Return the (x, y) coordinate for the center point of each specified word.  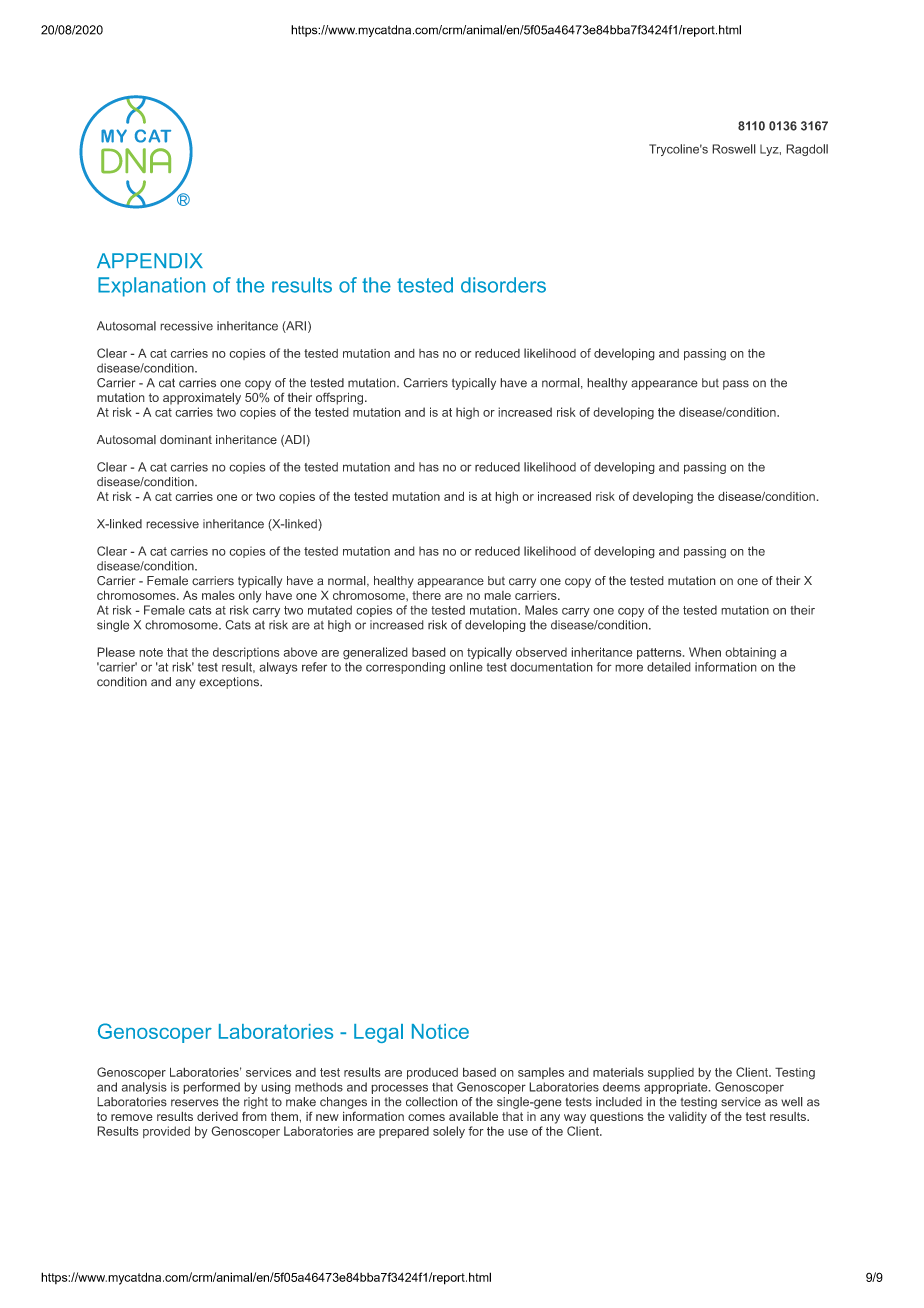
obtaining (750, 653)
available (473, 1116)
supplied (671, 1073)
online (466, 667)
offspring (341, 398)
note (151, 652)
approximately (202, 398)
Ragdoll (807, 150)
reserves (195, 1103)
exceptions (230, 683)
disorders (503, 285)
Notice (440, 1031)
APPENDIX (150, 260)
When (705, 652)
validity (687, 1118)
